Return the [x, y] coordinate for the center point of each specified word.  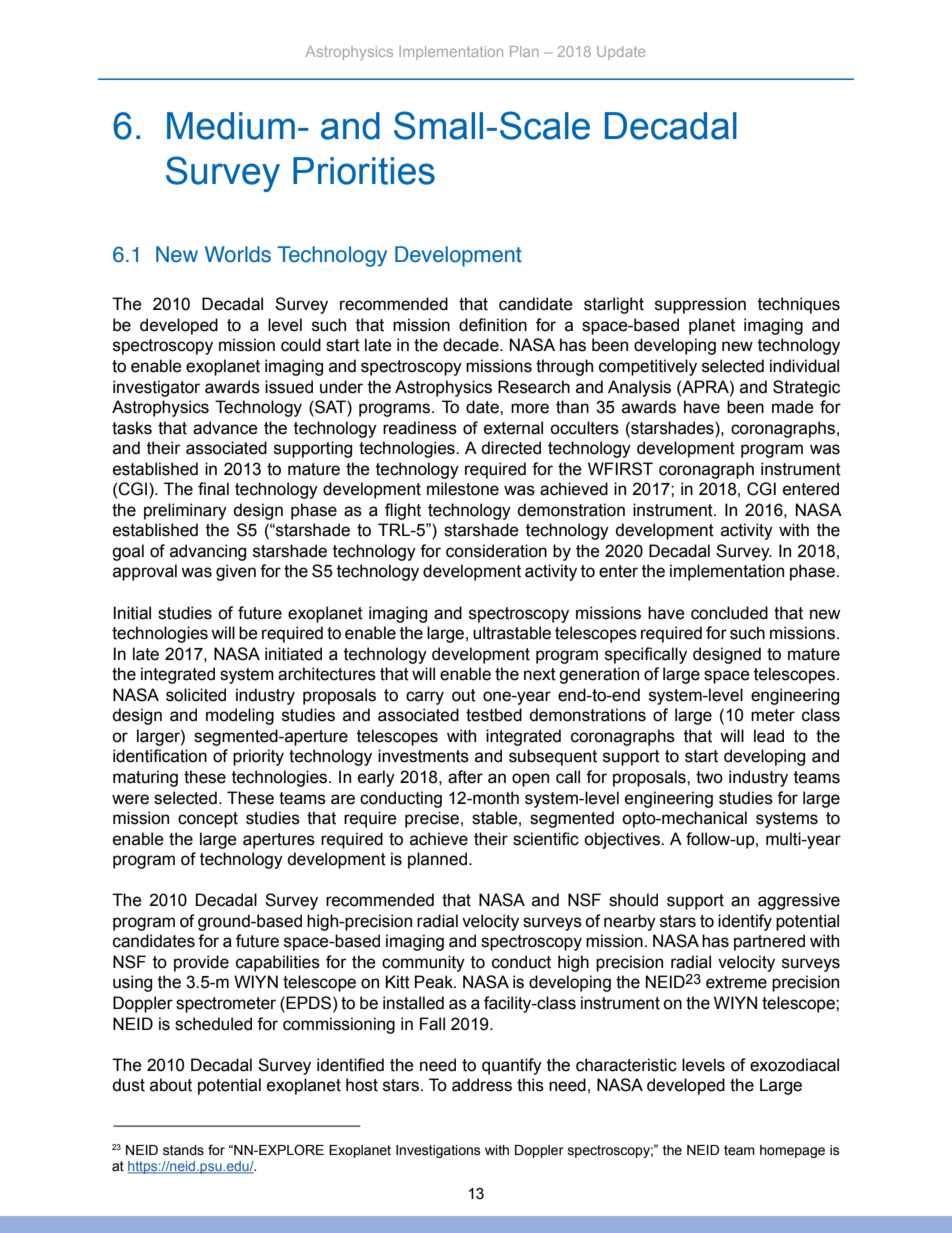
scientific [546, 839]
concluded [729, 613]
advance [225, 428]
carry [425, 698]
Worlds [238, 254]
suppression [700, 305]
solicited [196, 695]
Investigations [438, 1151]
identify [745, 922]
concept [208, 820]
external [513, 428]
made [793, 407]
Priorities [364, 171]
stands [183, 1150]
